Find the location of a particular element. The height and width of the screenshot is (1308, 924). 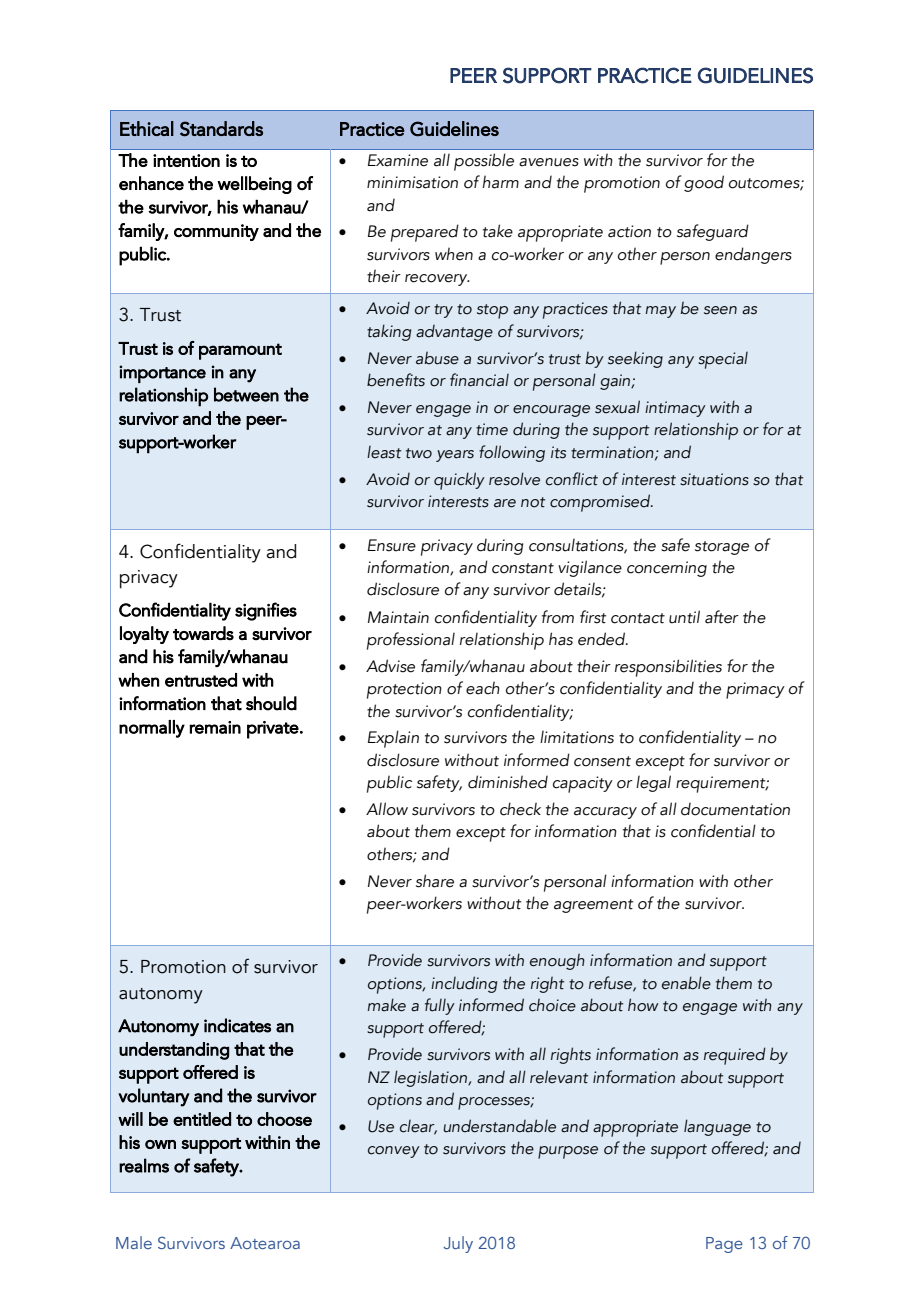

Aotearoa is located at coordinates (265, 1243).
